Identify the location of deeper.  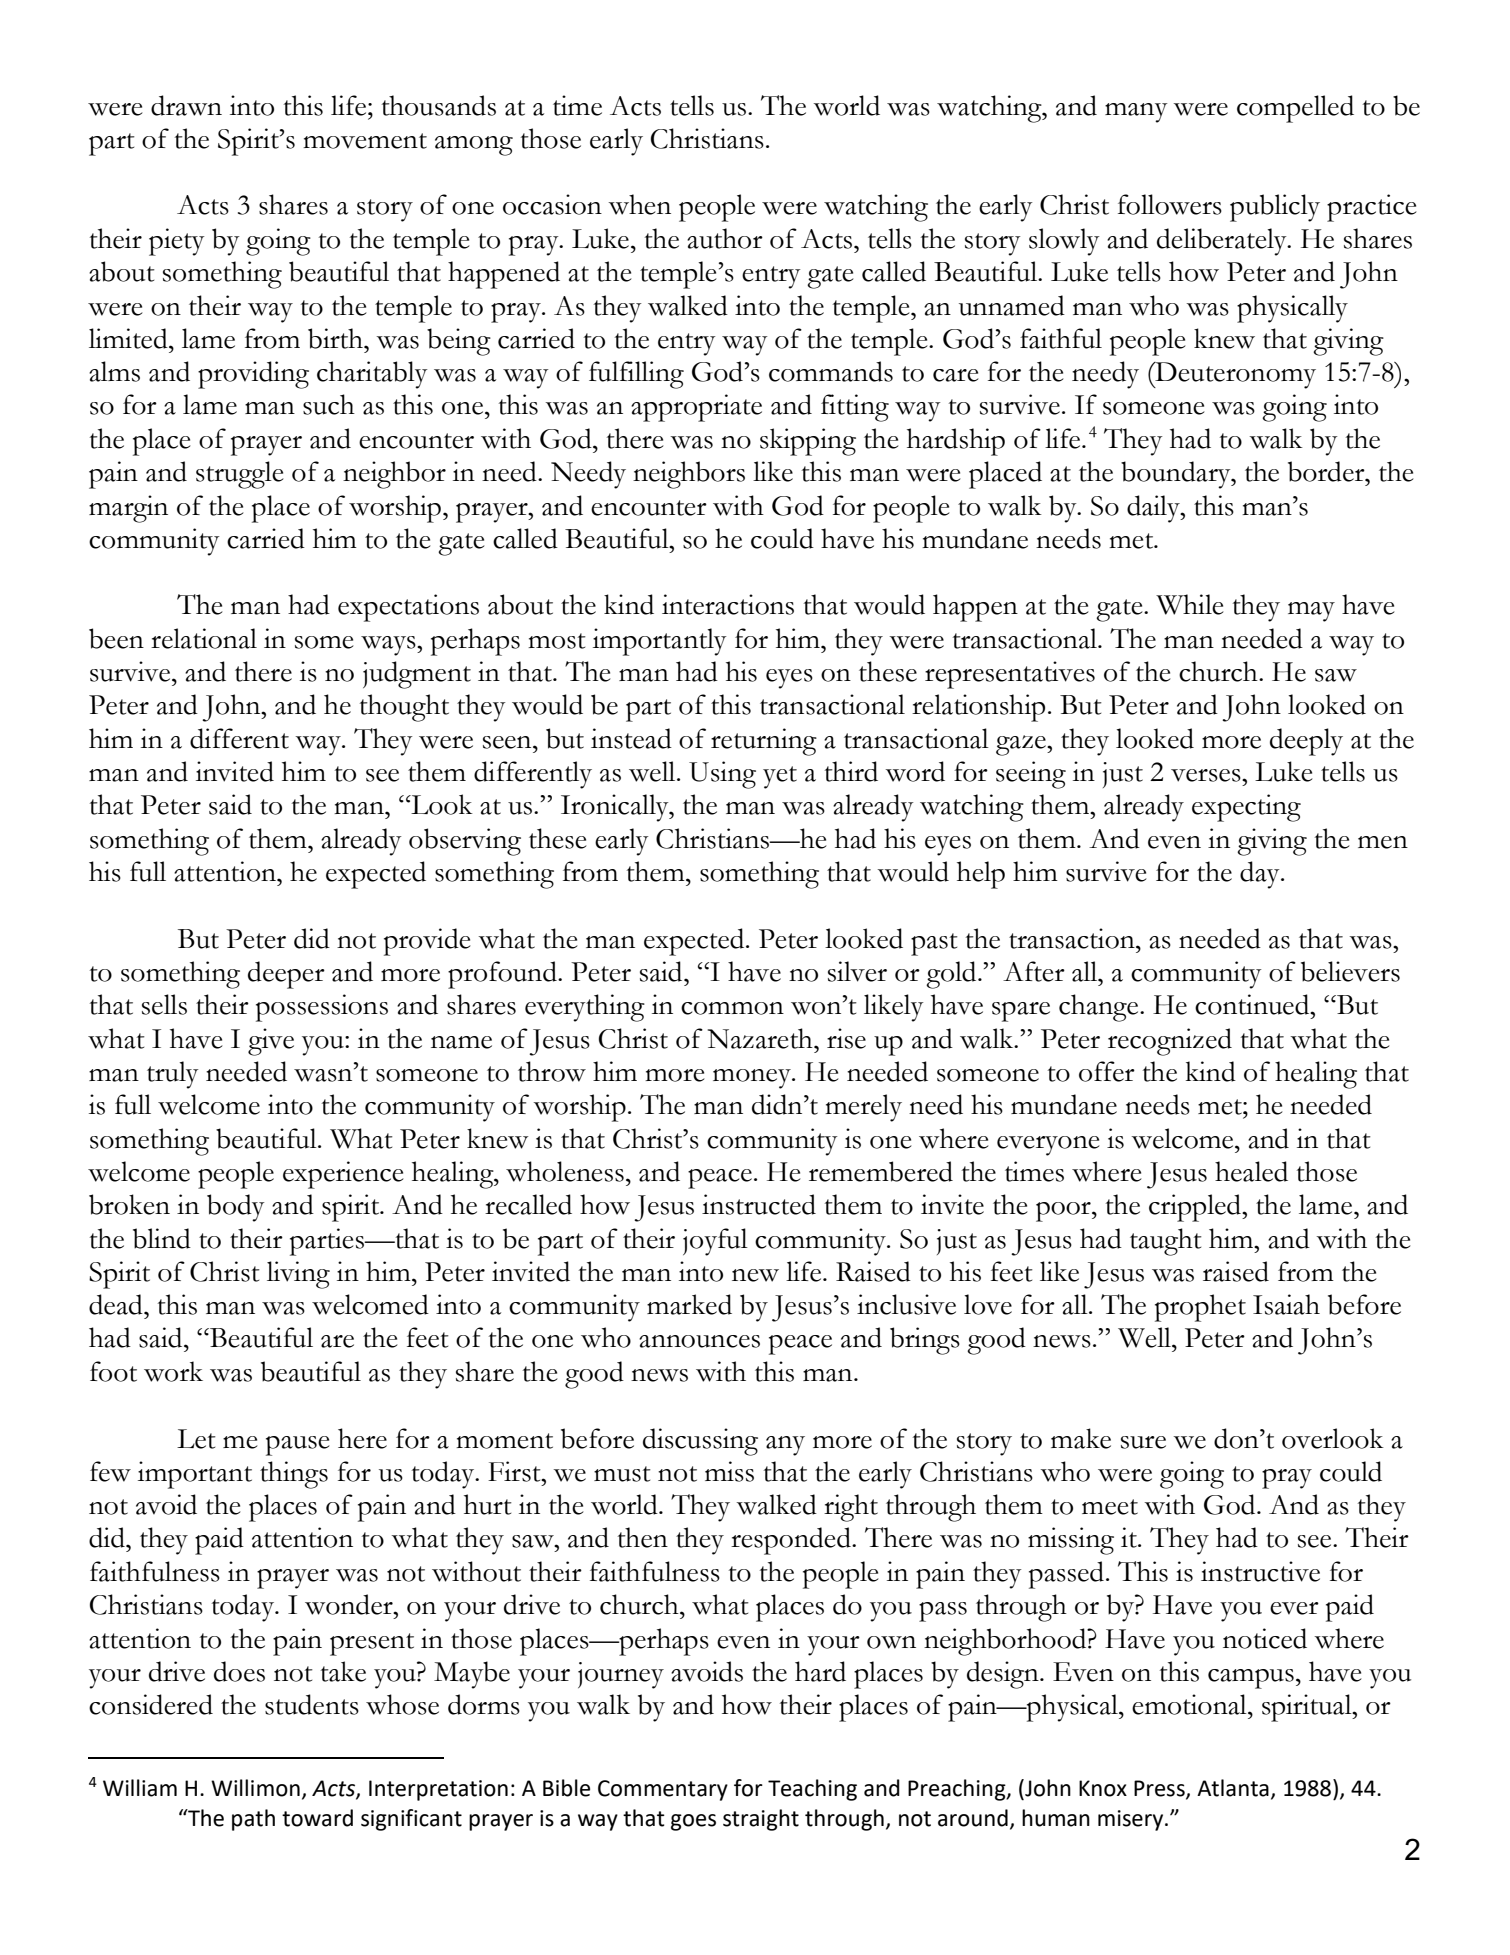
(286, 975).
